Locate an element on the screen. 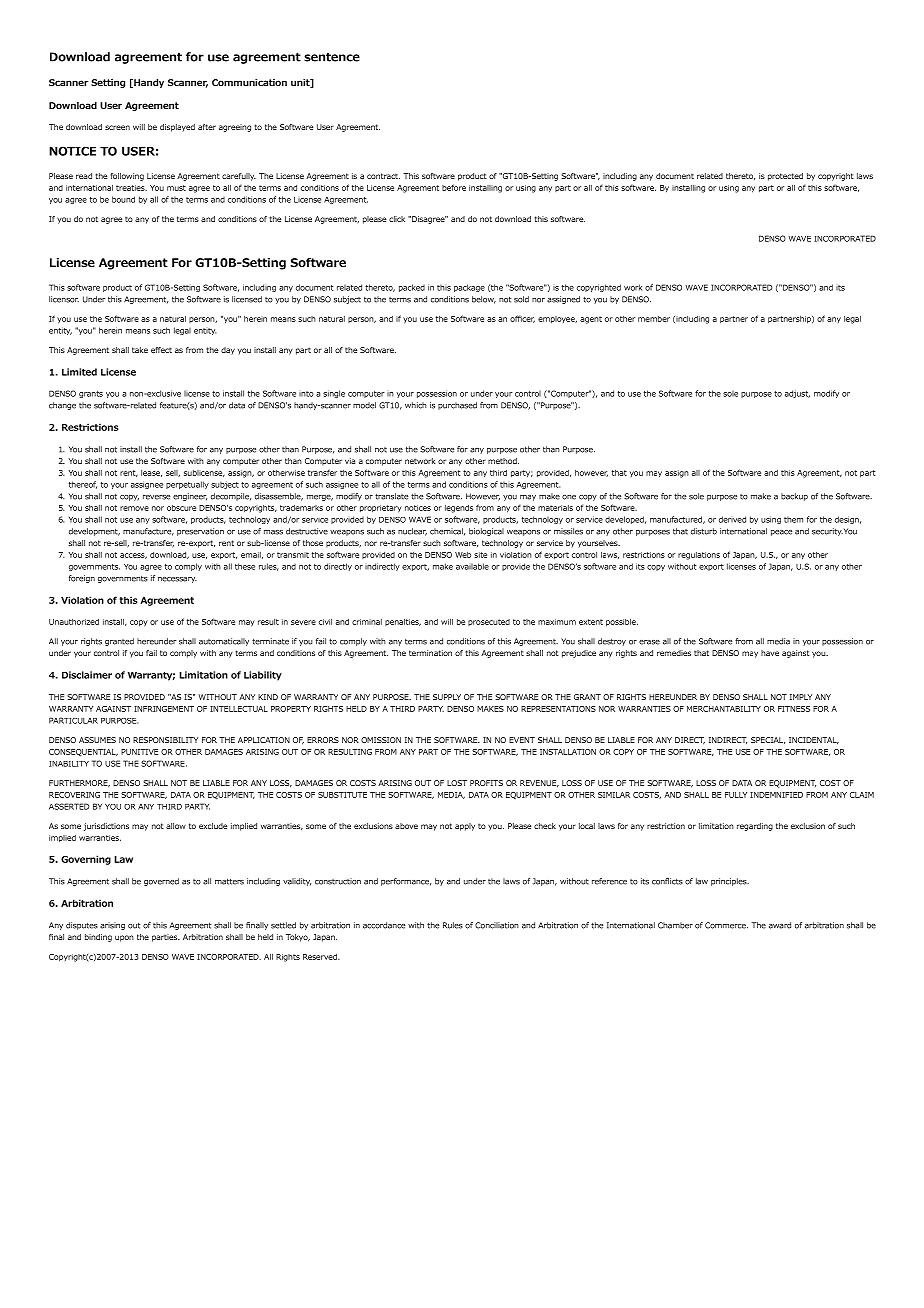 The width and height of the screenshot is (924, 1308). upon is located at coordinates (124, 938).
